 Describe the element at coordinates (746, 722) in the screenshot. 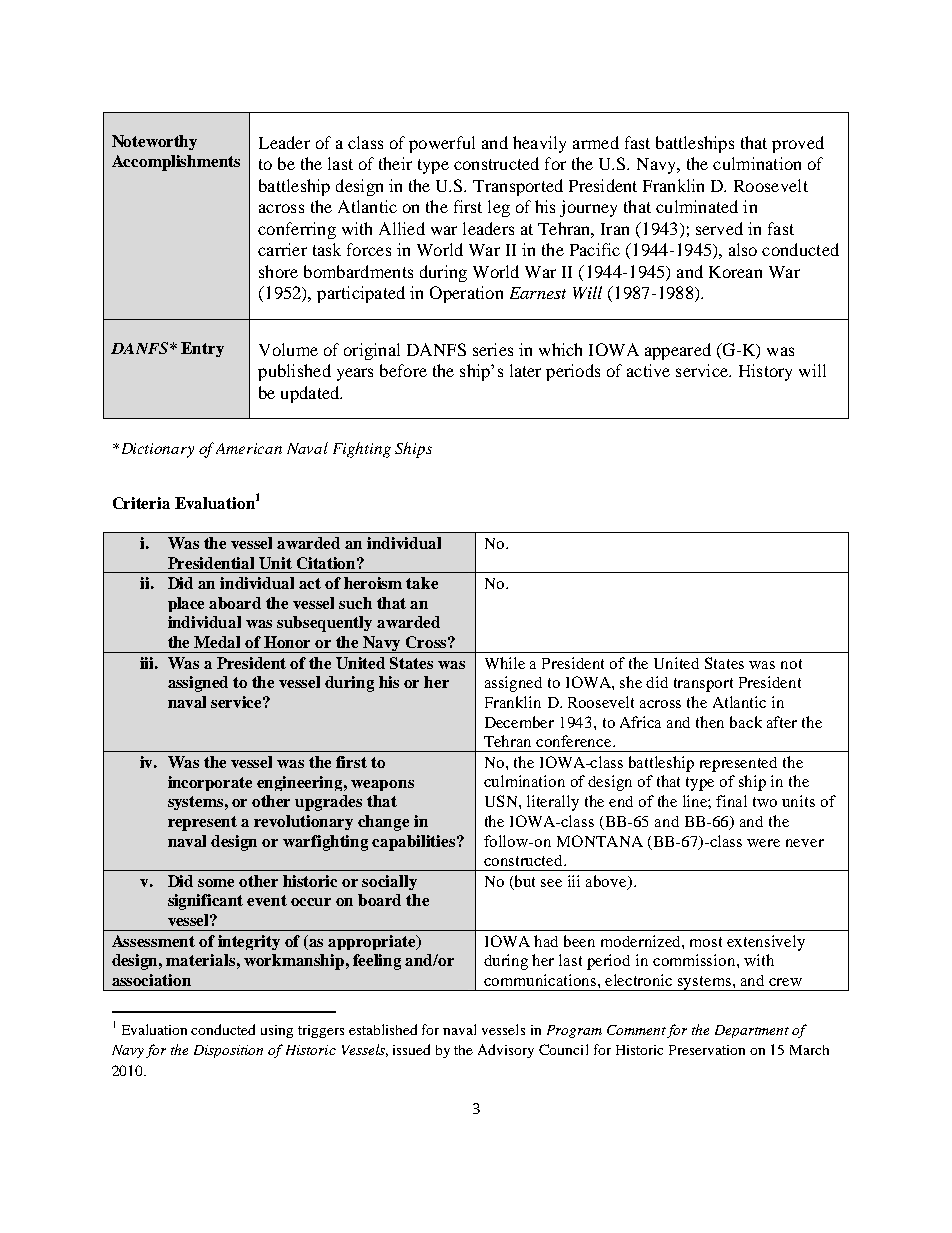

I see `back` at that location.
